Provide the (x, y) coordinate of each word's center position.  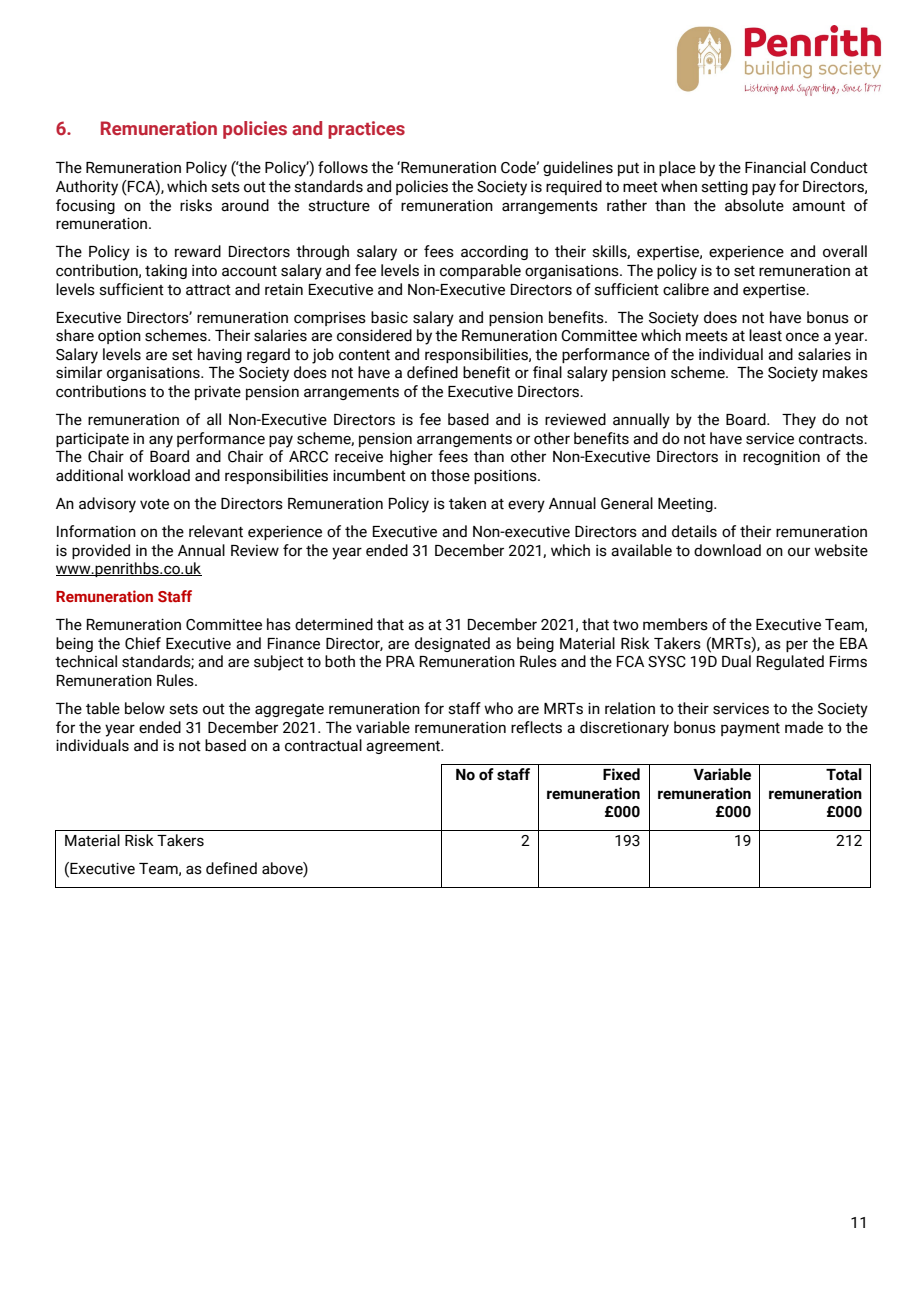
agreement (404, 747)
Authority (87, 188)
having (220, 355)
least (765, 335)
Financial (775, 167)
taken (467, 503)
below (145, 708)
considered (374, 335)
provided (101, 551)
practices (366, 130)
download (727, 550)
